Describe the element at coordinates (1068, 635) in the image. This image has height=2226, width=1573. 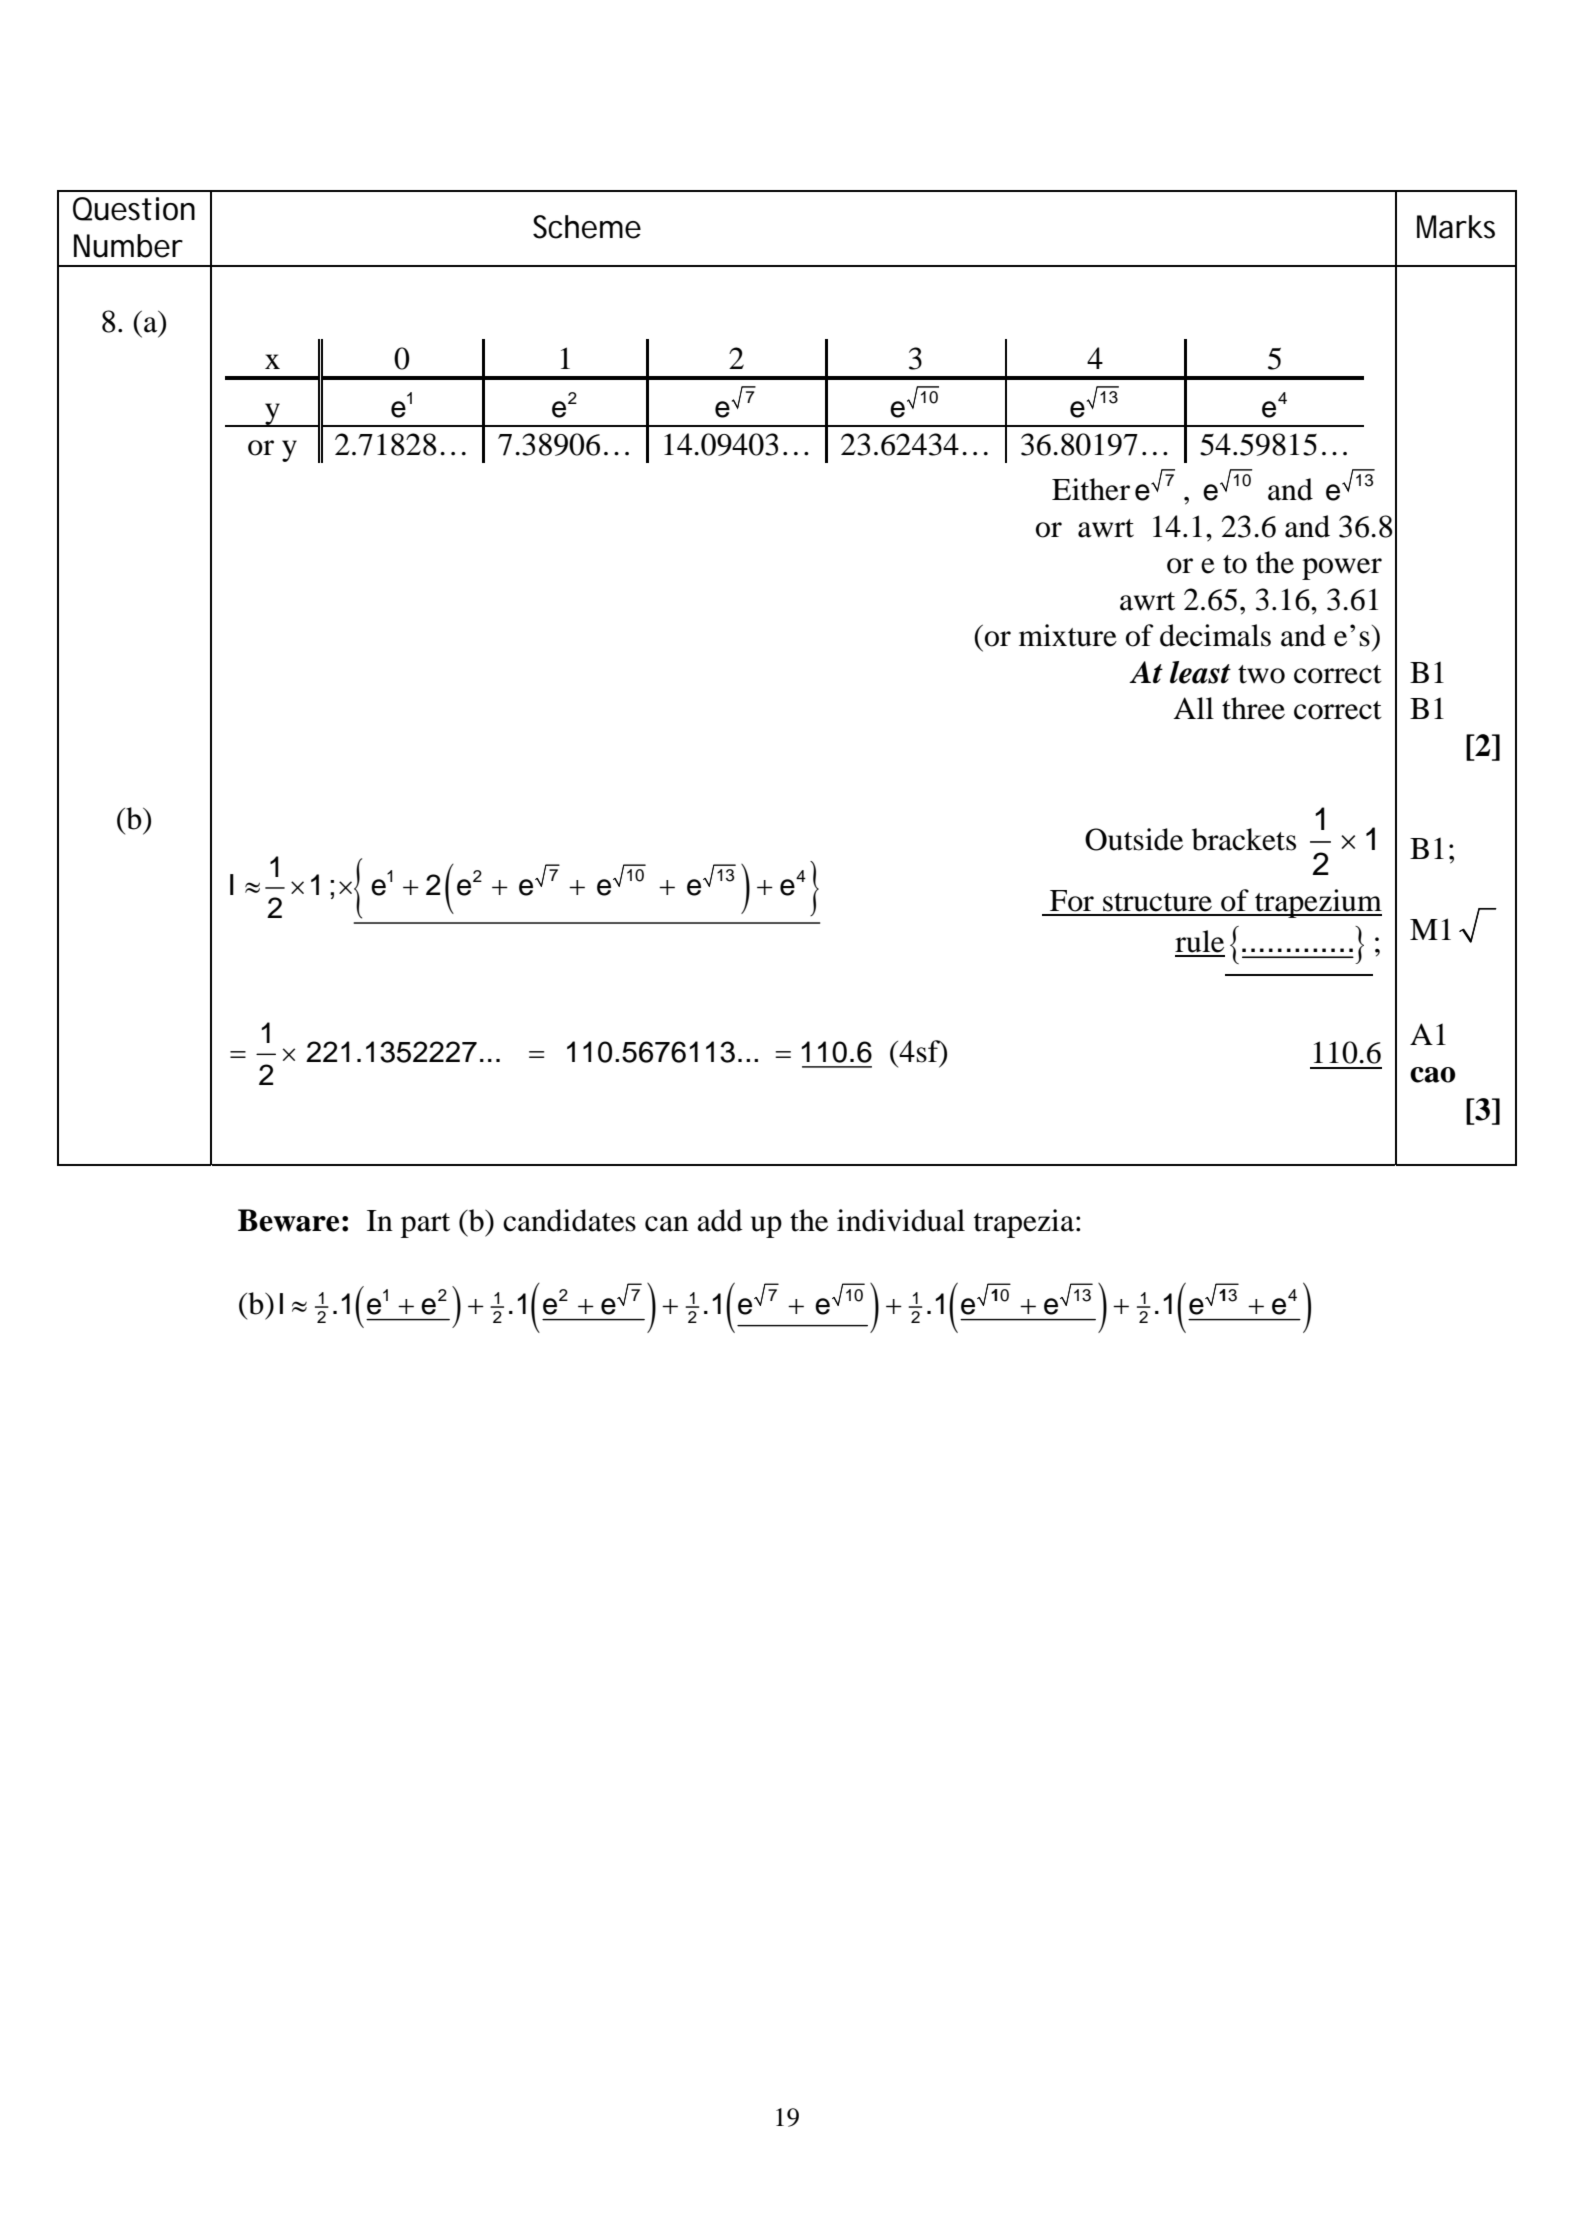
I see `mixture` at that location.
